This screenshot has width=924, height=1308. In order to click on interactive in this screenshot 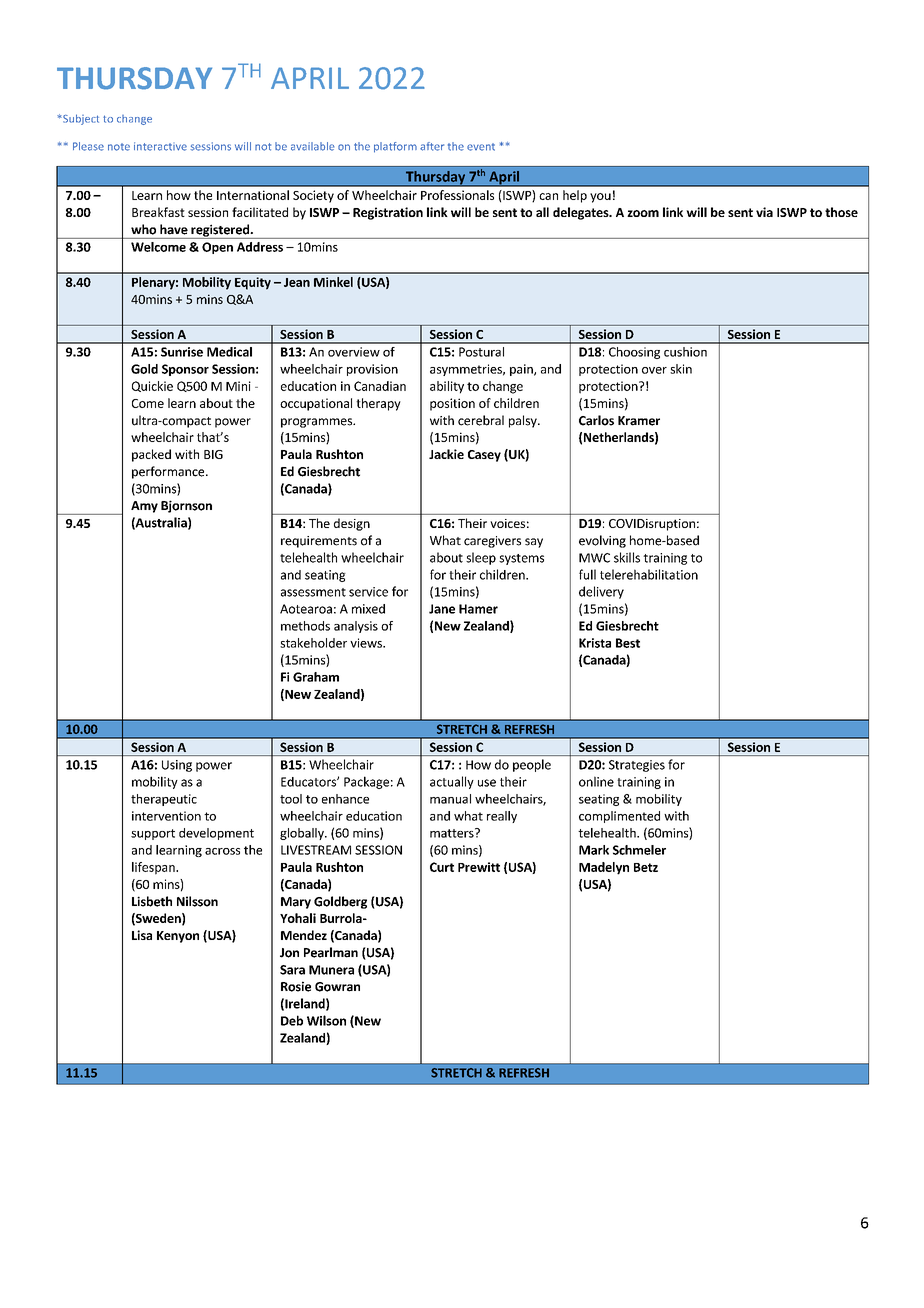, I will do `click(160, 146)`.
